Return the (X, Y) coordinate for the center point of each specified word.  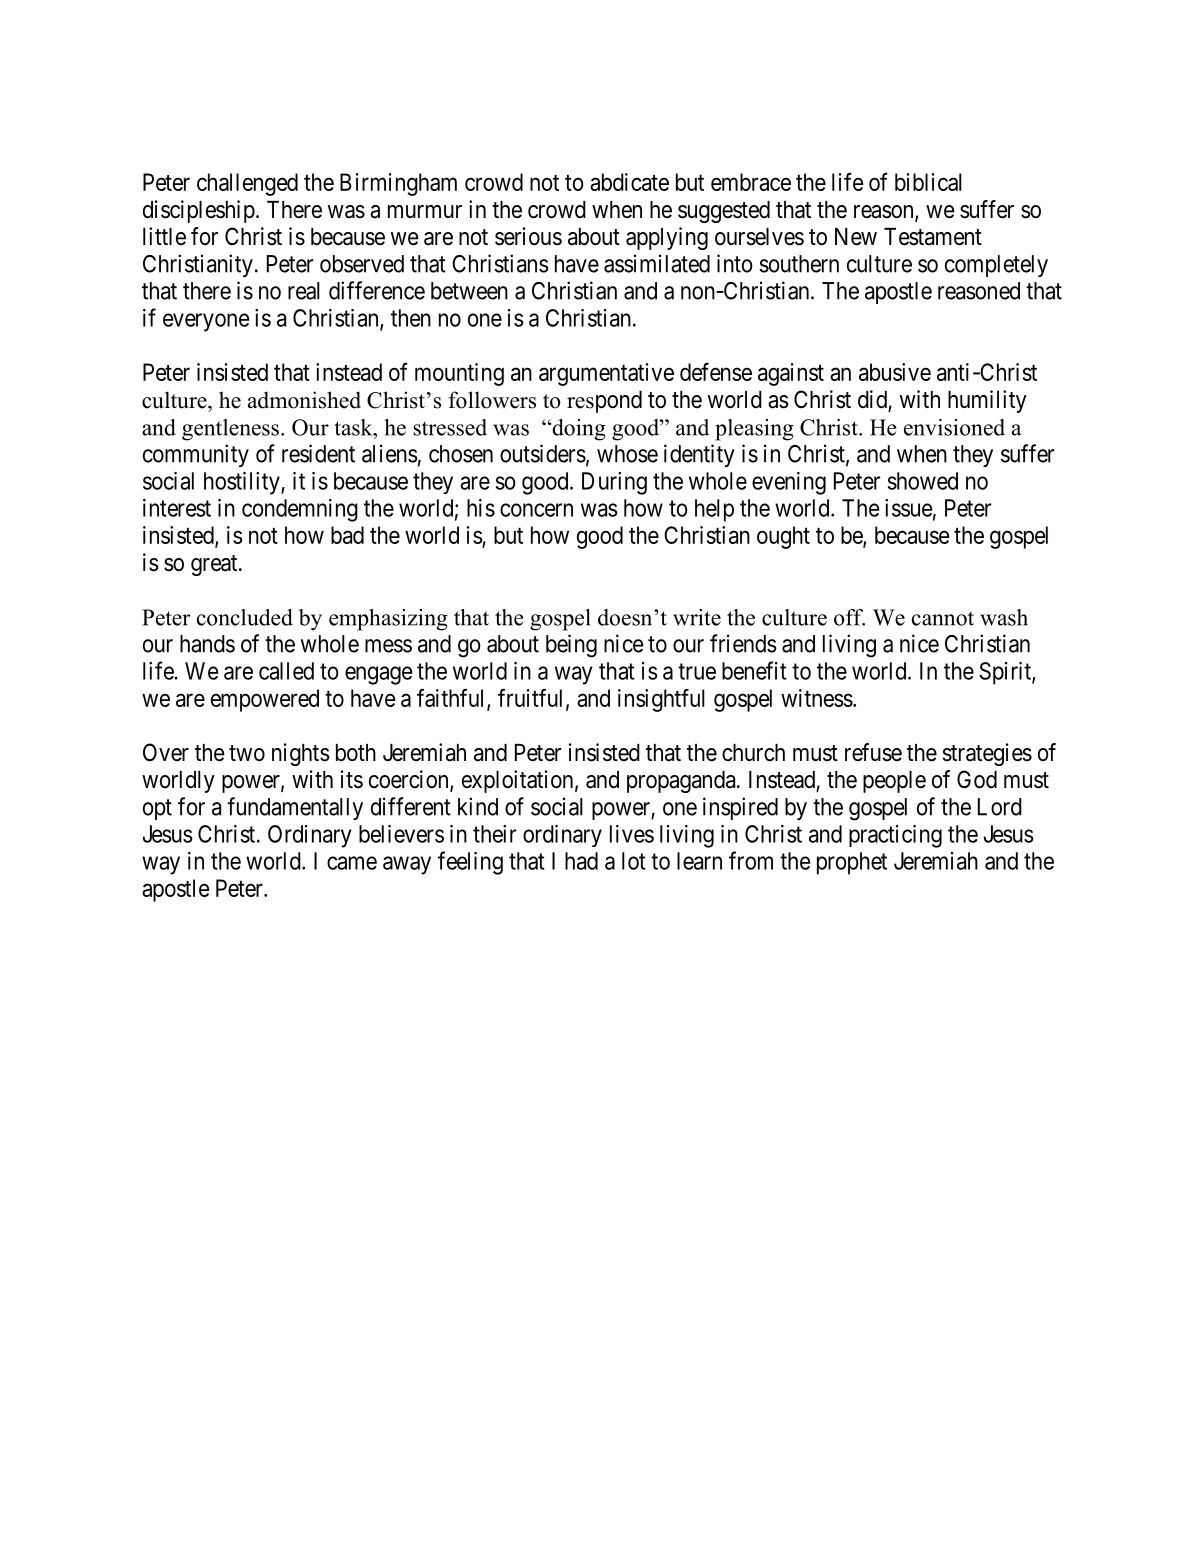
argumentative (606, 374)
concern (536, 510)
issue (908, 508)
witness (817, 698)
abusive (895, 372)
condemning (300, 510)
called (286, 671)
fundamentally (295, 808)
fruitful (532, 698)
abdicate (629, 182)
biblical (928, 182)
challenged (247, 184)
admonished (304, 400)
